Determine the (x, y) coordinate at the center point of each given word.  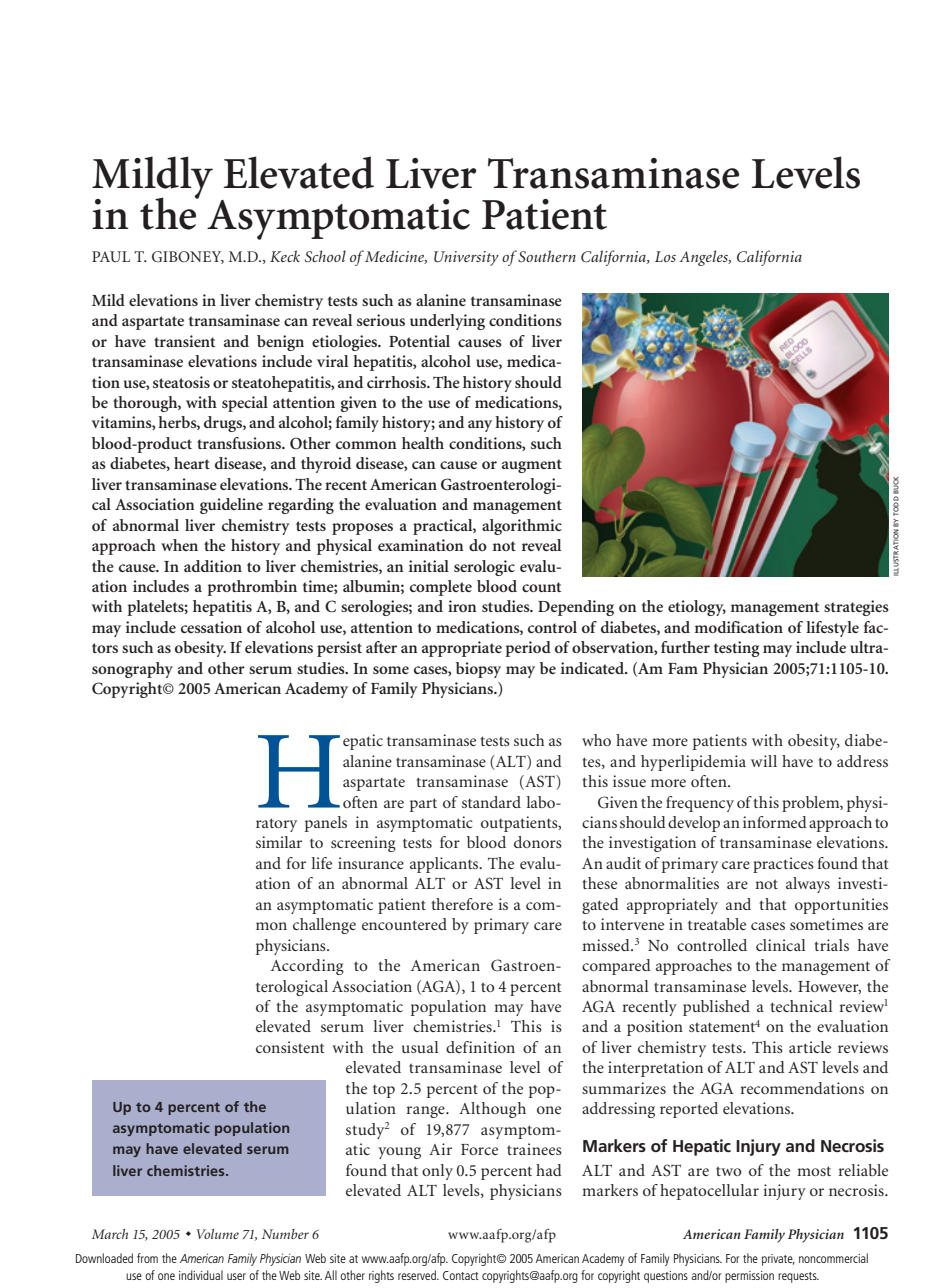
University (466, 258)
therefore (462, 904)
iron (462, 606)
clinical (780, 945)
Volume (218, 1234)
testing (737, 649)
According (307, 967)
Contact (461, 1275)
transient (184, 341)
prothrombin (252, 588)
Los (665, 256)
